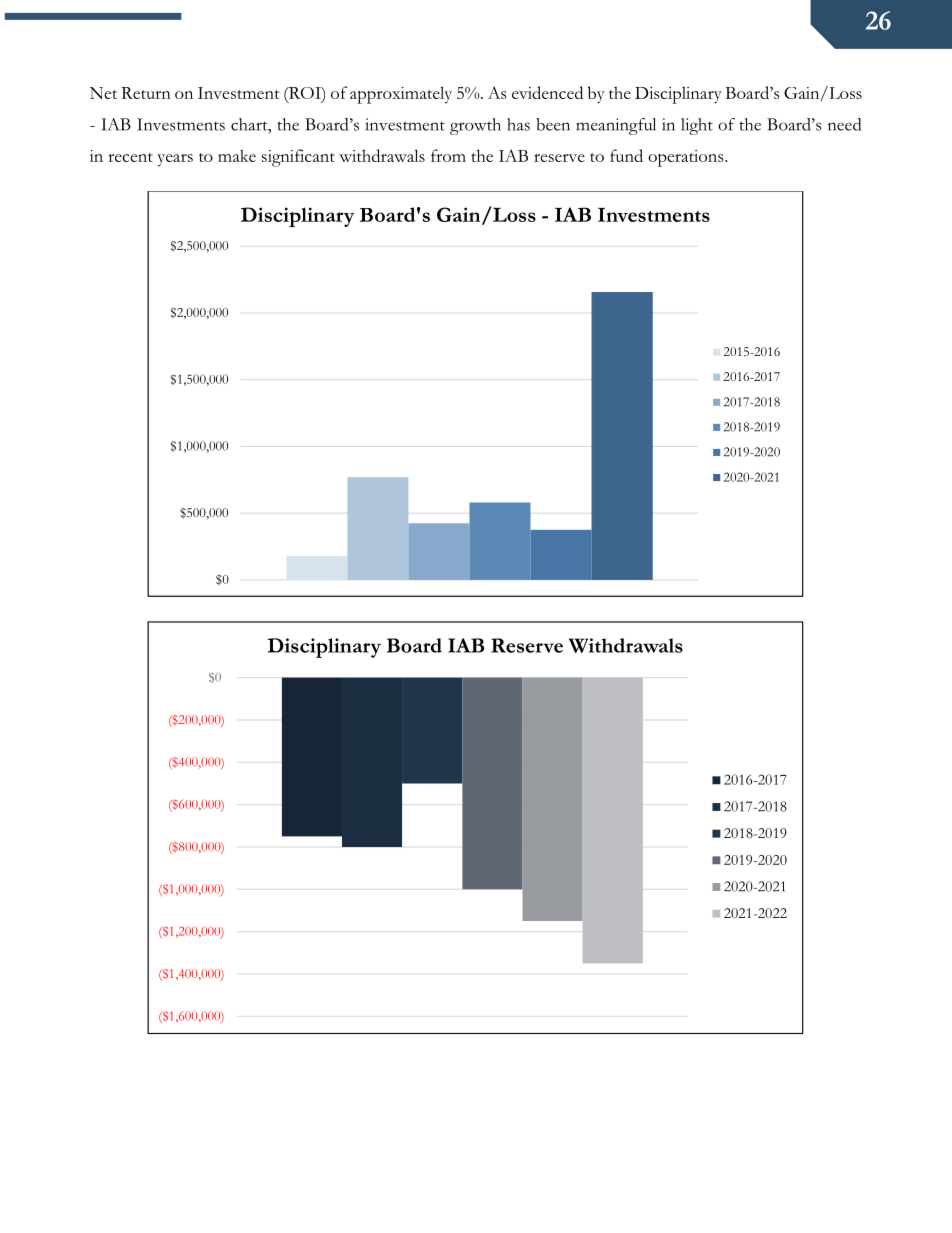  I want to click on growth, so click(475, 126).
